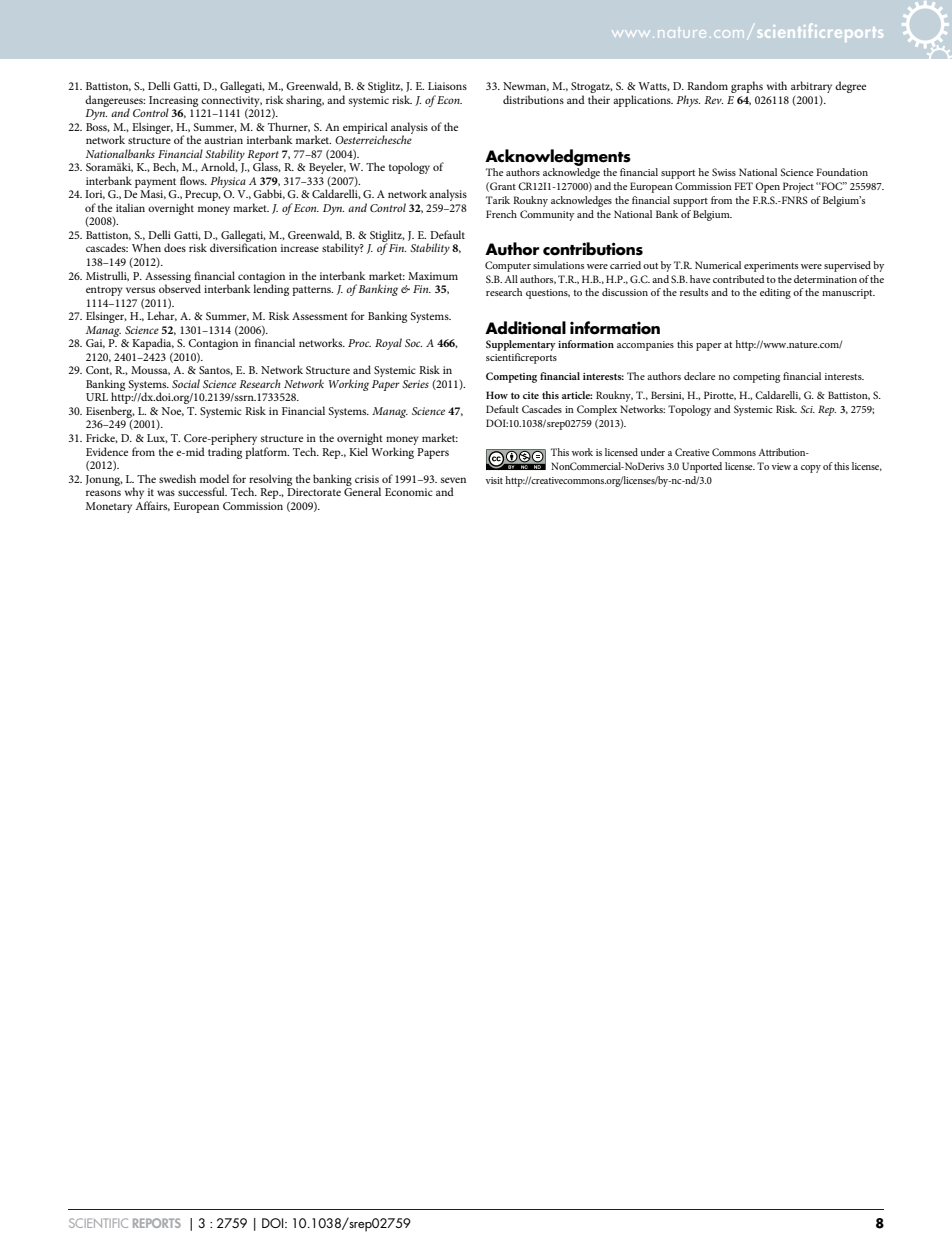 This image has height=1251, width=952. Describe the element at coordinates (447, 86) in the image. I see `Liaisons` at that location.
